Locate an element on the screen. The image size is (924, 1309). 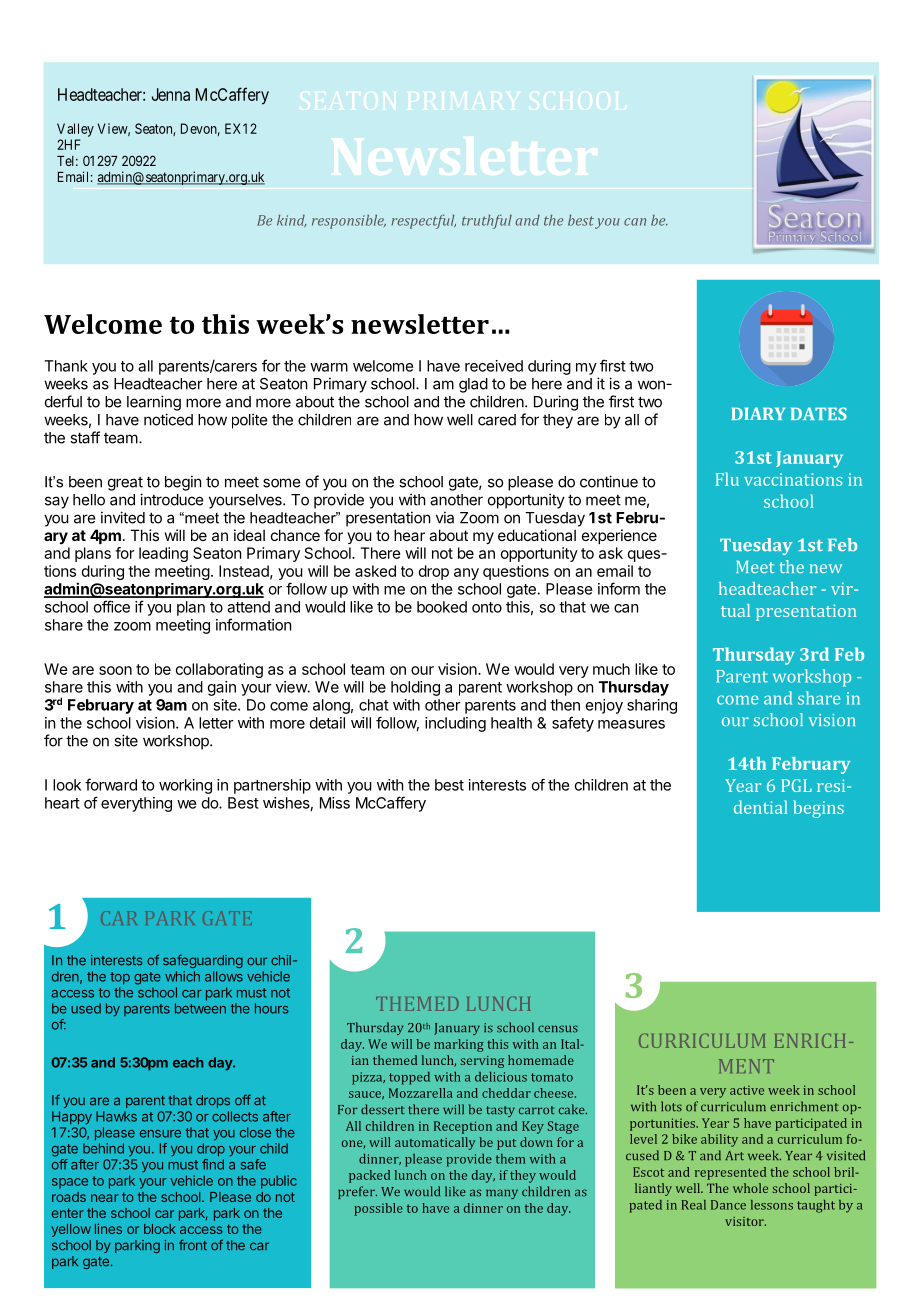
truthful is located at coordinates (487, 222).
